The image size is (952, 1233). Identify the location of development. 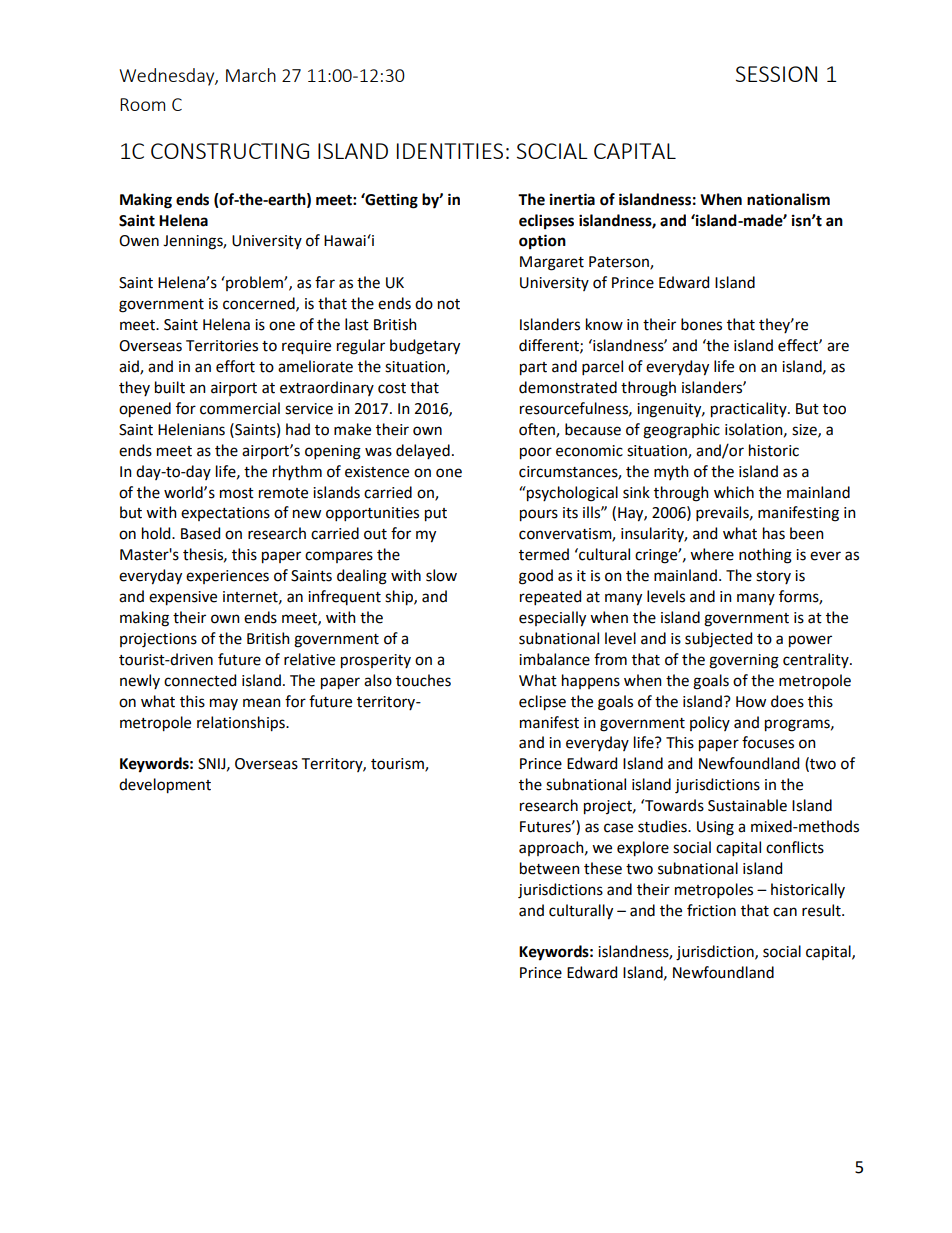
(165, 786).
